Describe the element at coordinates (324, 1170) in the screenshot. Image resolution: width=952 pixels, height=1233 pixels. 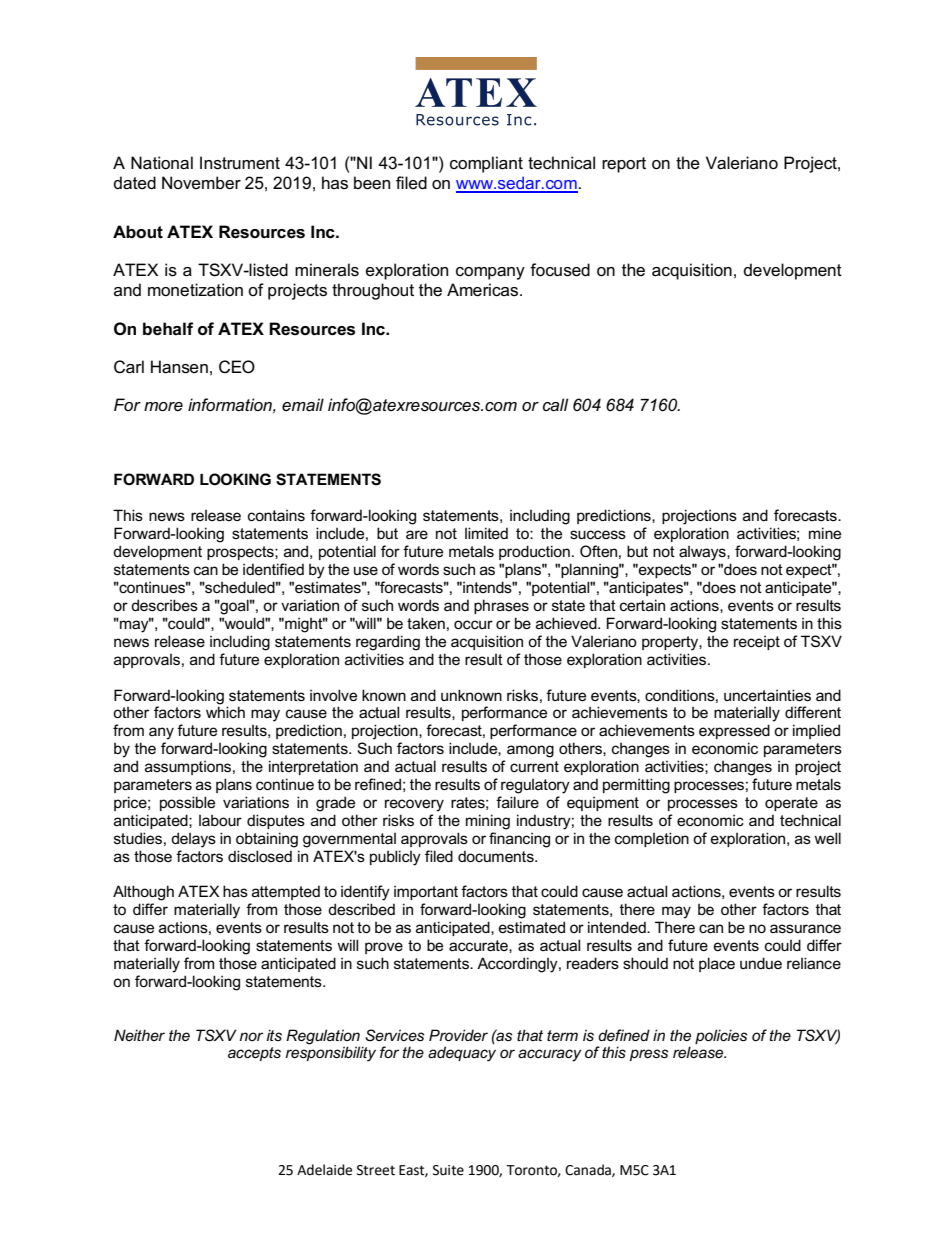
I see `Adelaide` at that location.
